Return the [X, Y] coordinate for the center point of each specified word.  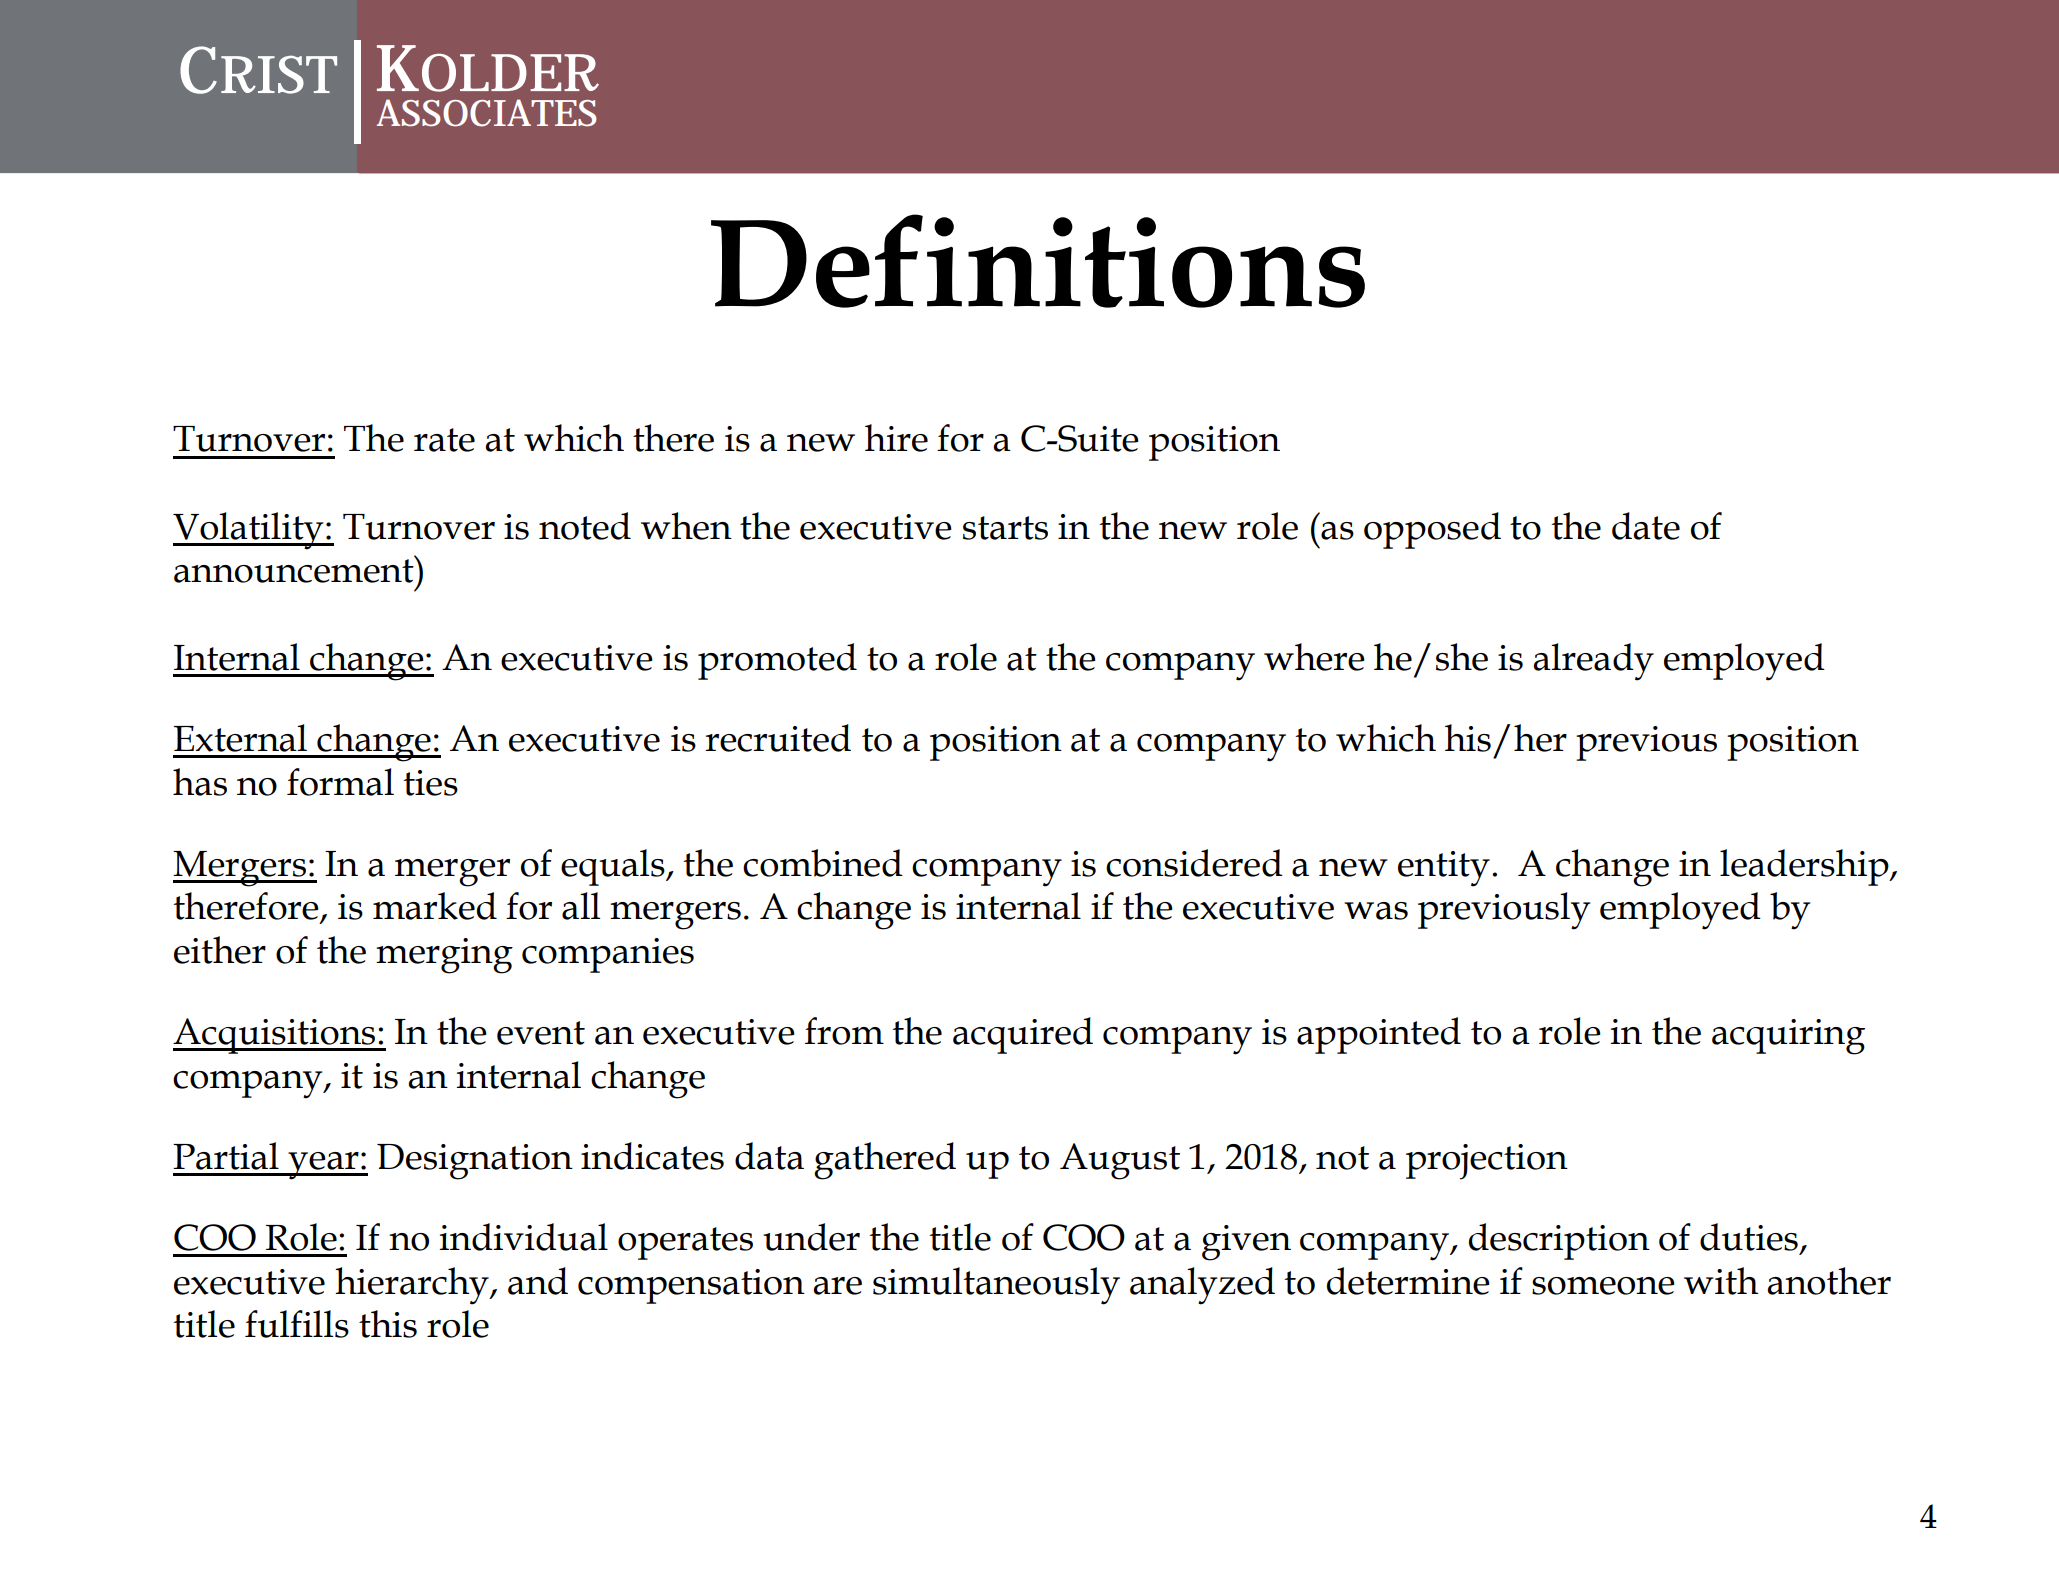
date [1646, 526]
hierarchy [413, 1286]
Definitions [1038, 261]
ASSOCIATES [487, 113]
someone [1603, 1286]
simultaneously [996, 1286]
